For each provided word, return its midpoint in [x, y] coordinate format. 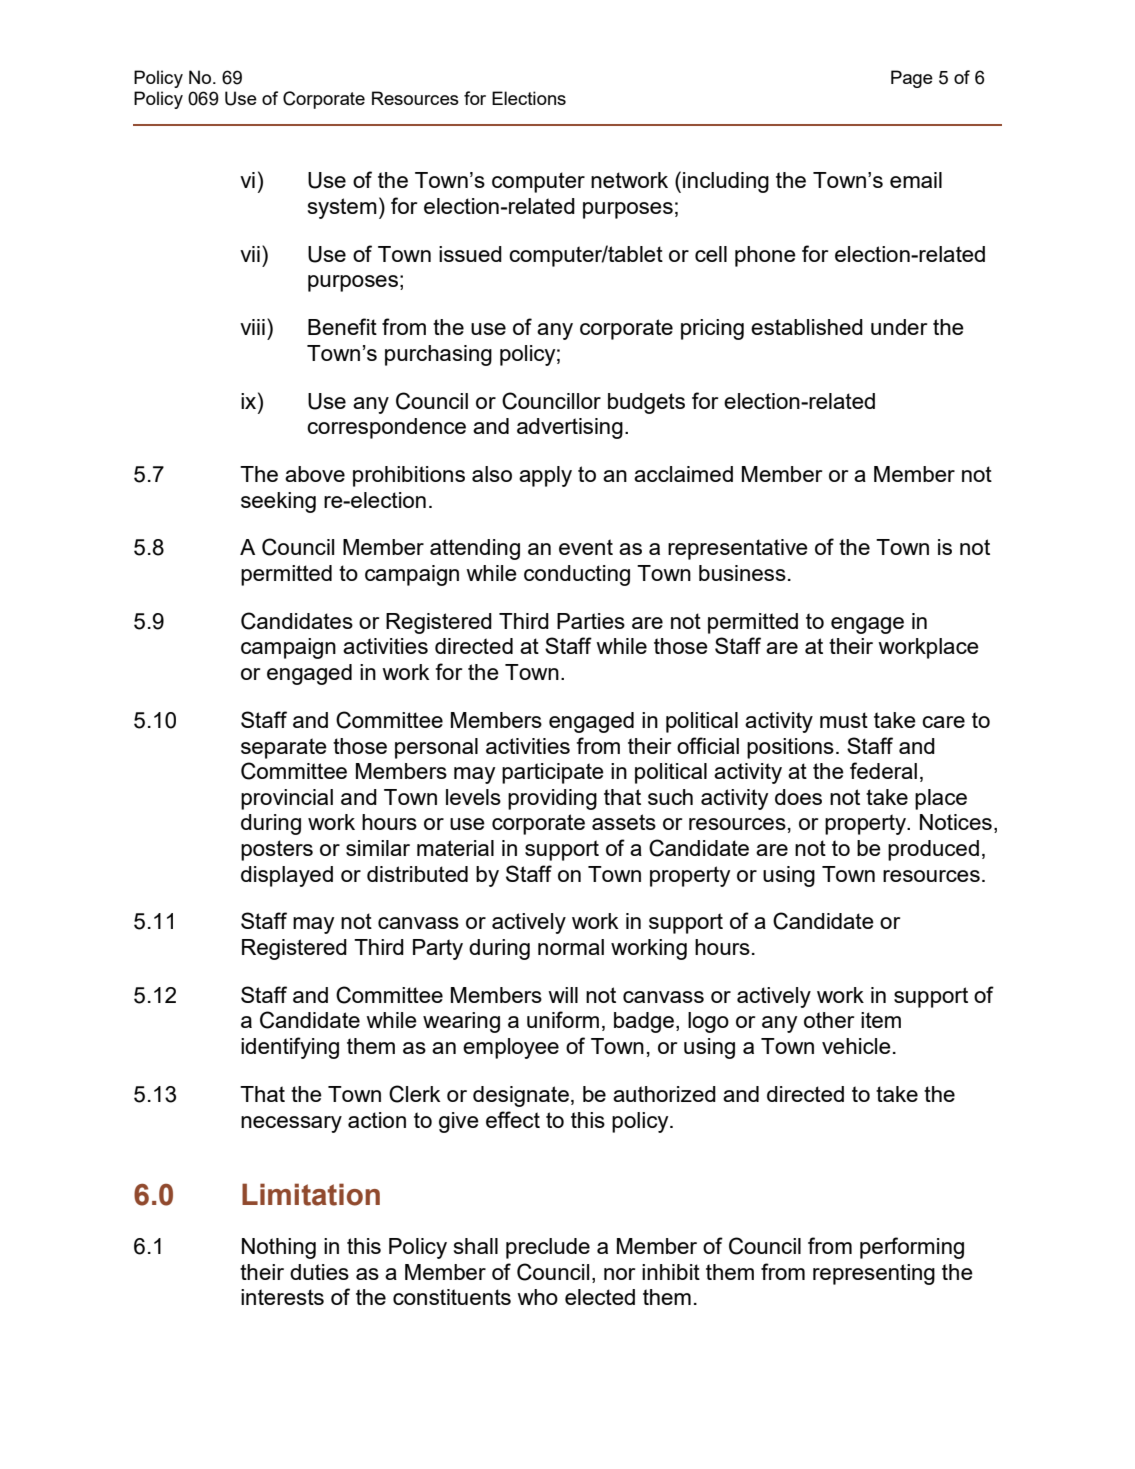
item [881, 1020]
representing [874, 1274]
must [844, 720]
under [899, 327]
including [726, 182]
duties [319, 1272]
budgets [646, 403]
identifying [290, 1048]
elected [600, 1297]
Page [912, 79]
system [342, 208]
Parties [591, 621]
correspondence [386, 428]
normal [571, 947]
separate [284, 748]
